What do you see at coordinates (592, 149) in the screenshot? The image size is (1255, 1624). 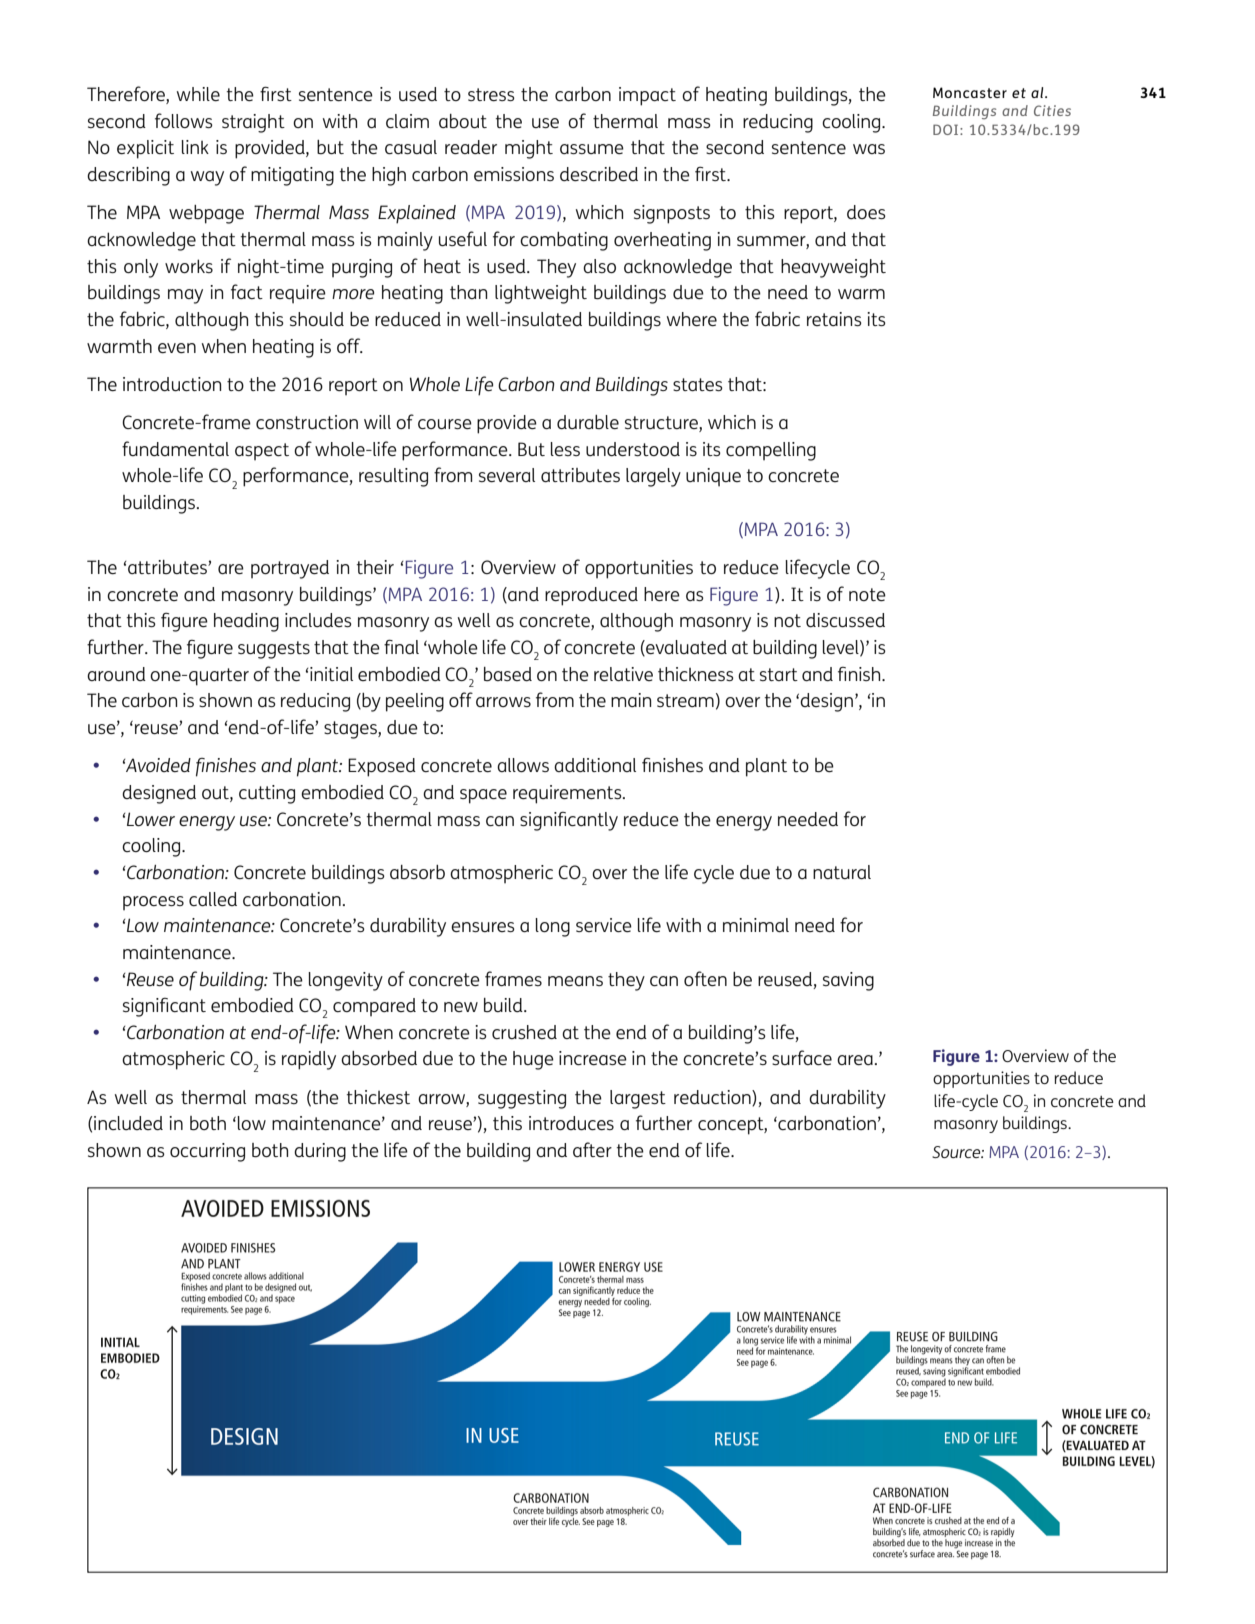 I see `assume` at bounding box center [592, 149].
